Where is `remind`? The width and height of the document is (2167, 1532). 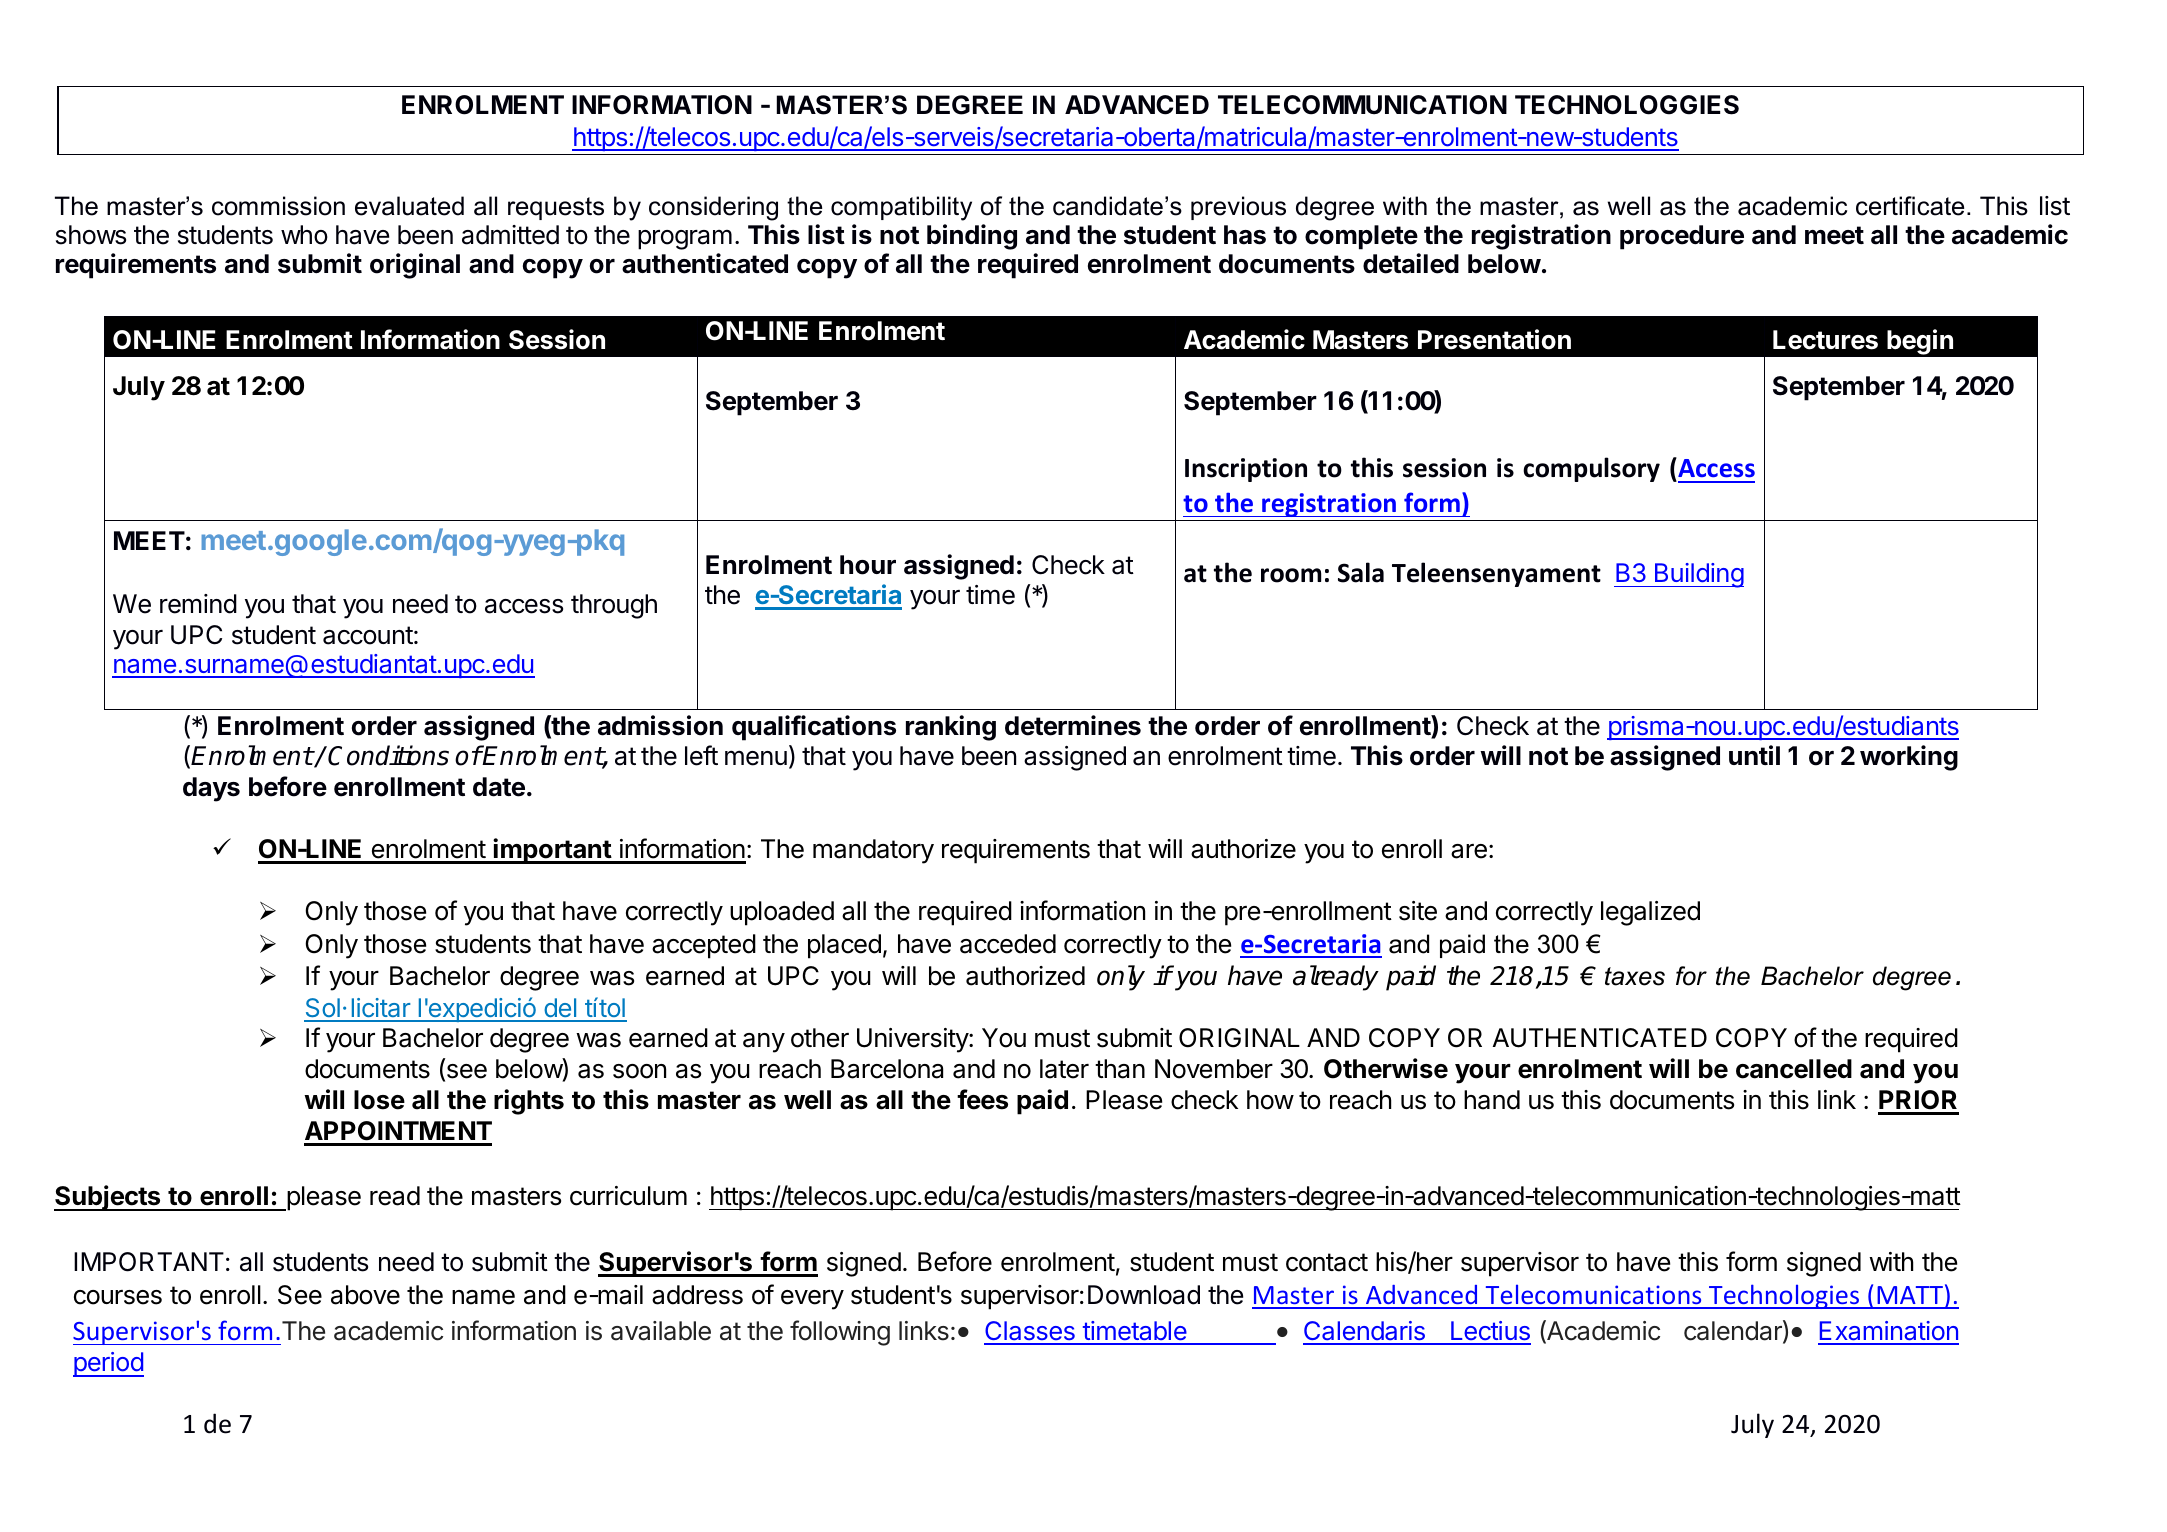 remind is located at coordinates (198, 604).
